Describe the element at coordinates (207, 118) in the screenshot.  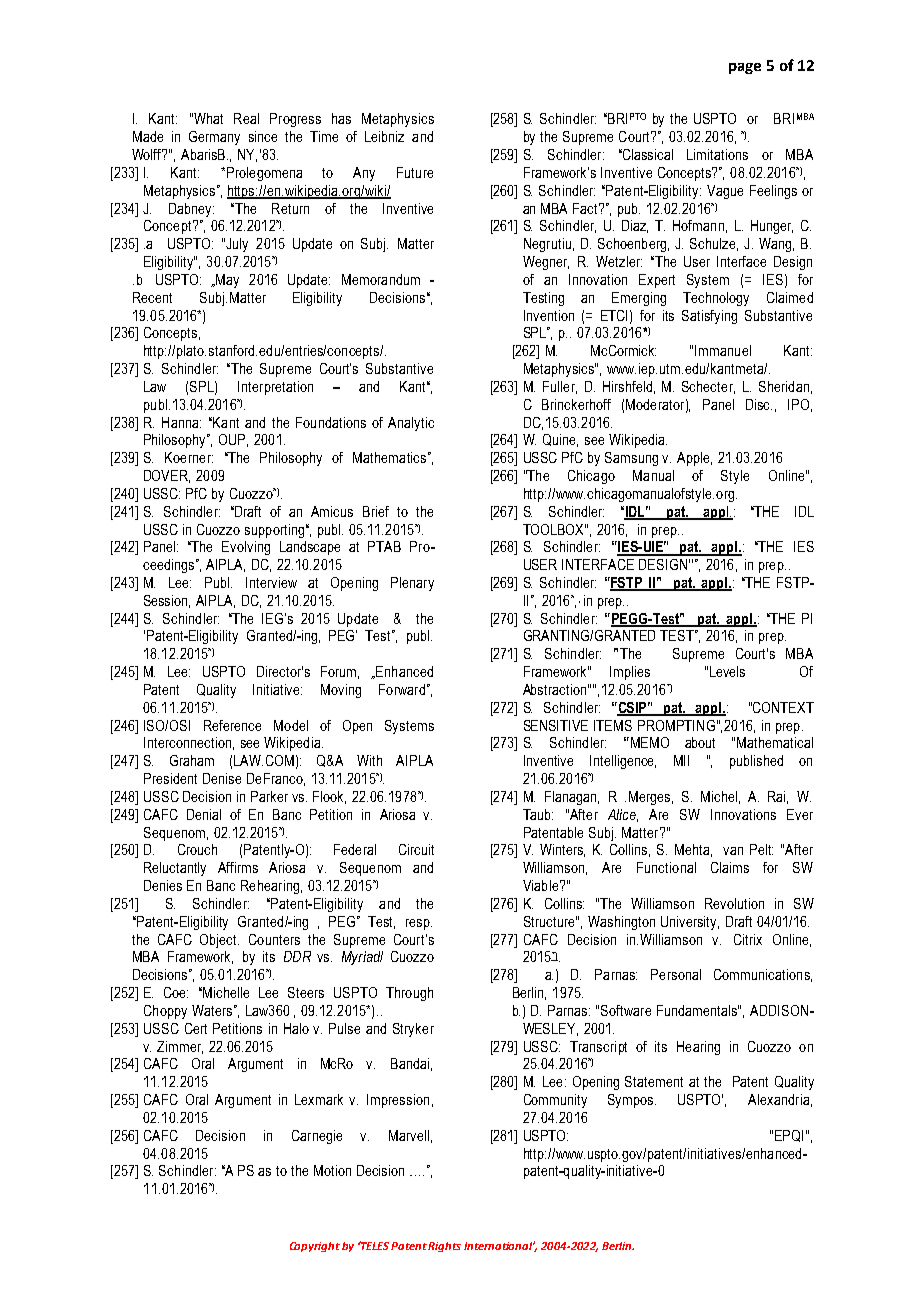
I see `What` at that location.
